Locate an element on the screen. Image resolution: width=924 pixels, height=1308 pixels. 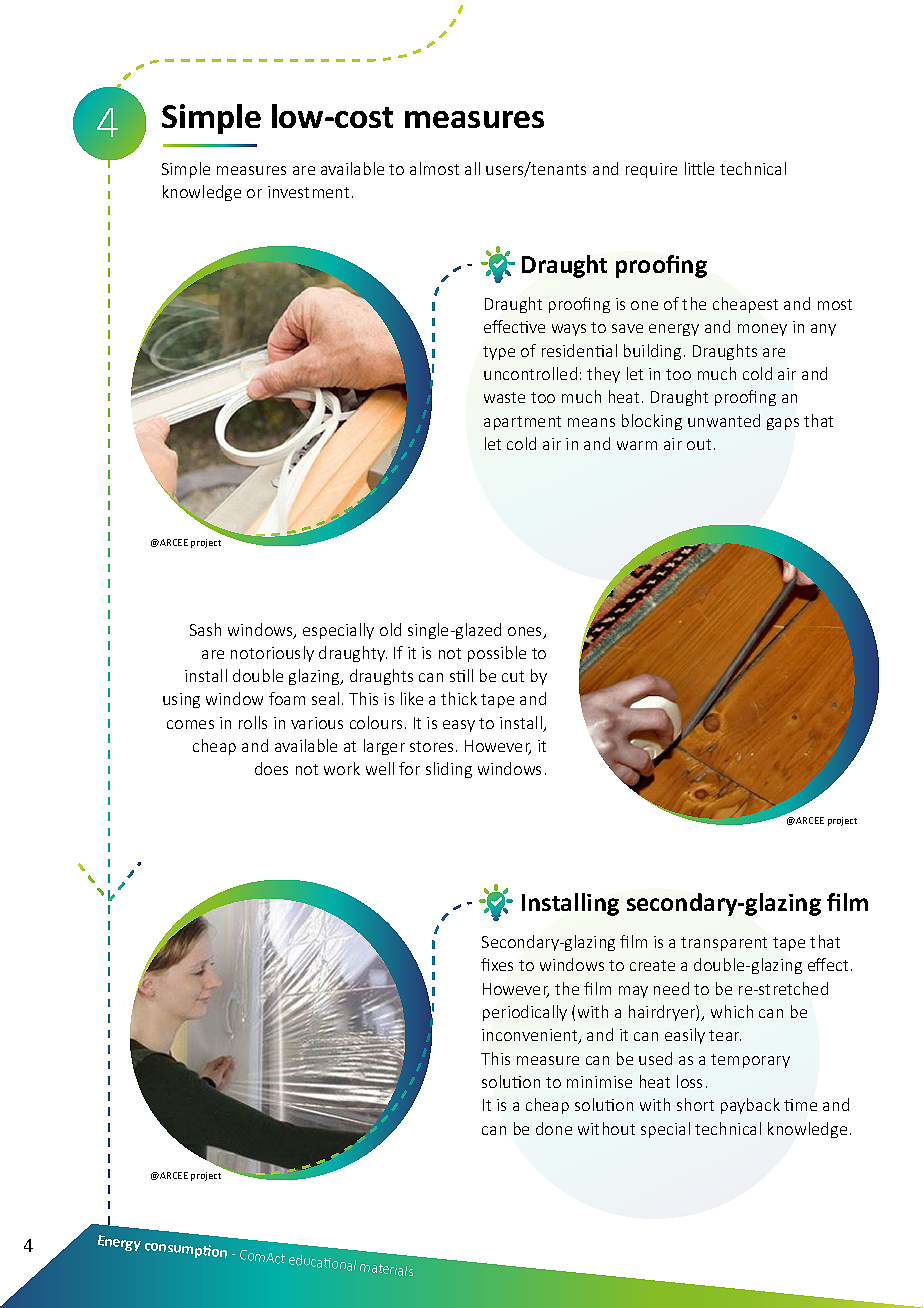
notoriously is located at coordinates (272, 654).
